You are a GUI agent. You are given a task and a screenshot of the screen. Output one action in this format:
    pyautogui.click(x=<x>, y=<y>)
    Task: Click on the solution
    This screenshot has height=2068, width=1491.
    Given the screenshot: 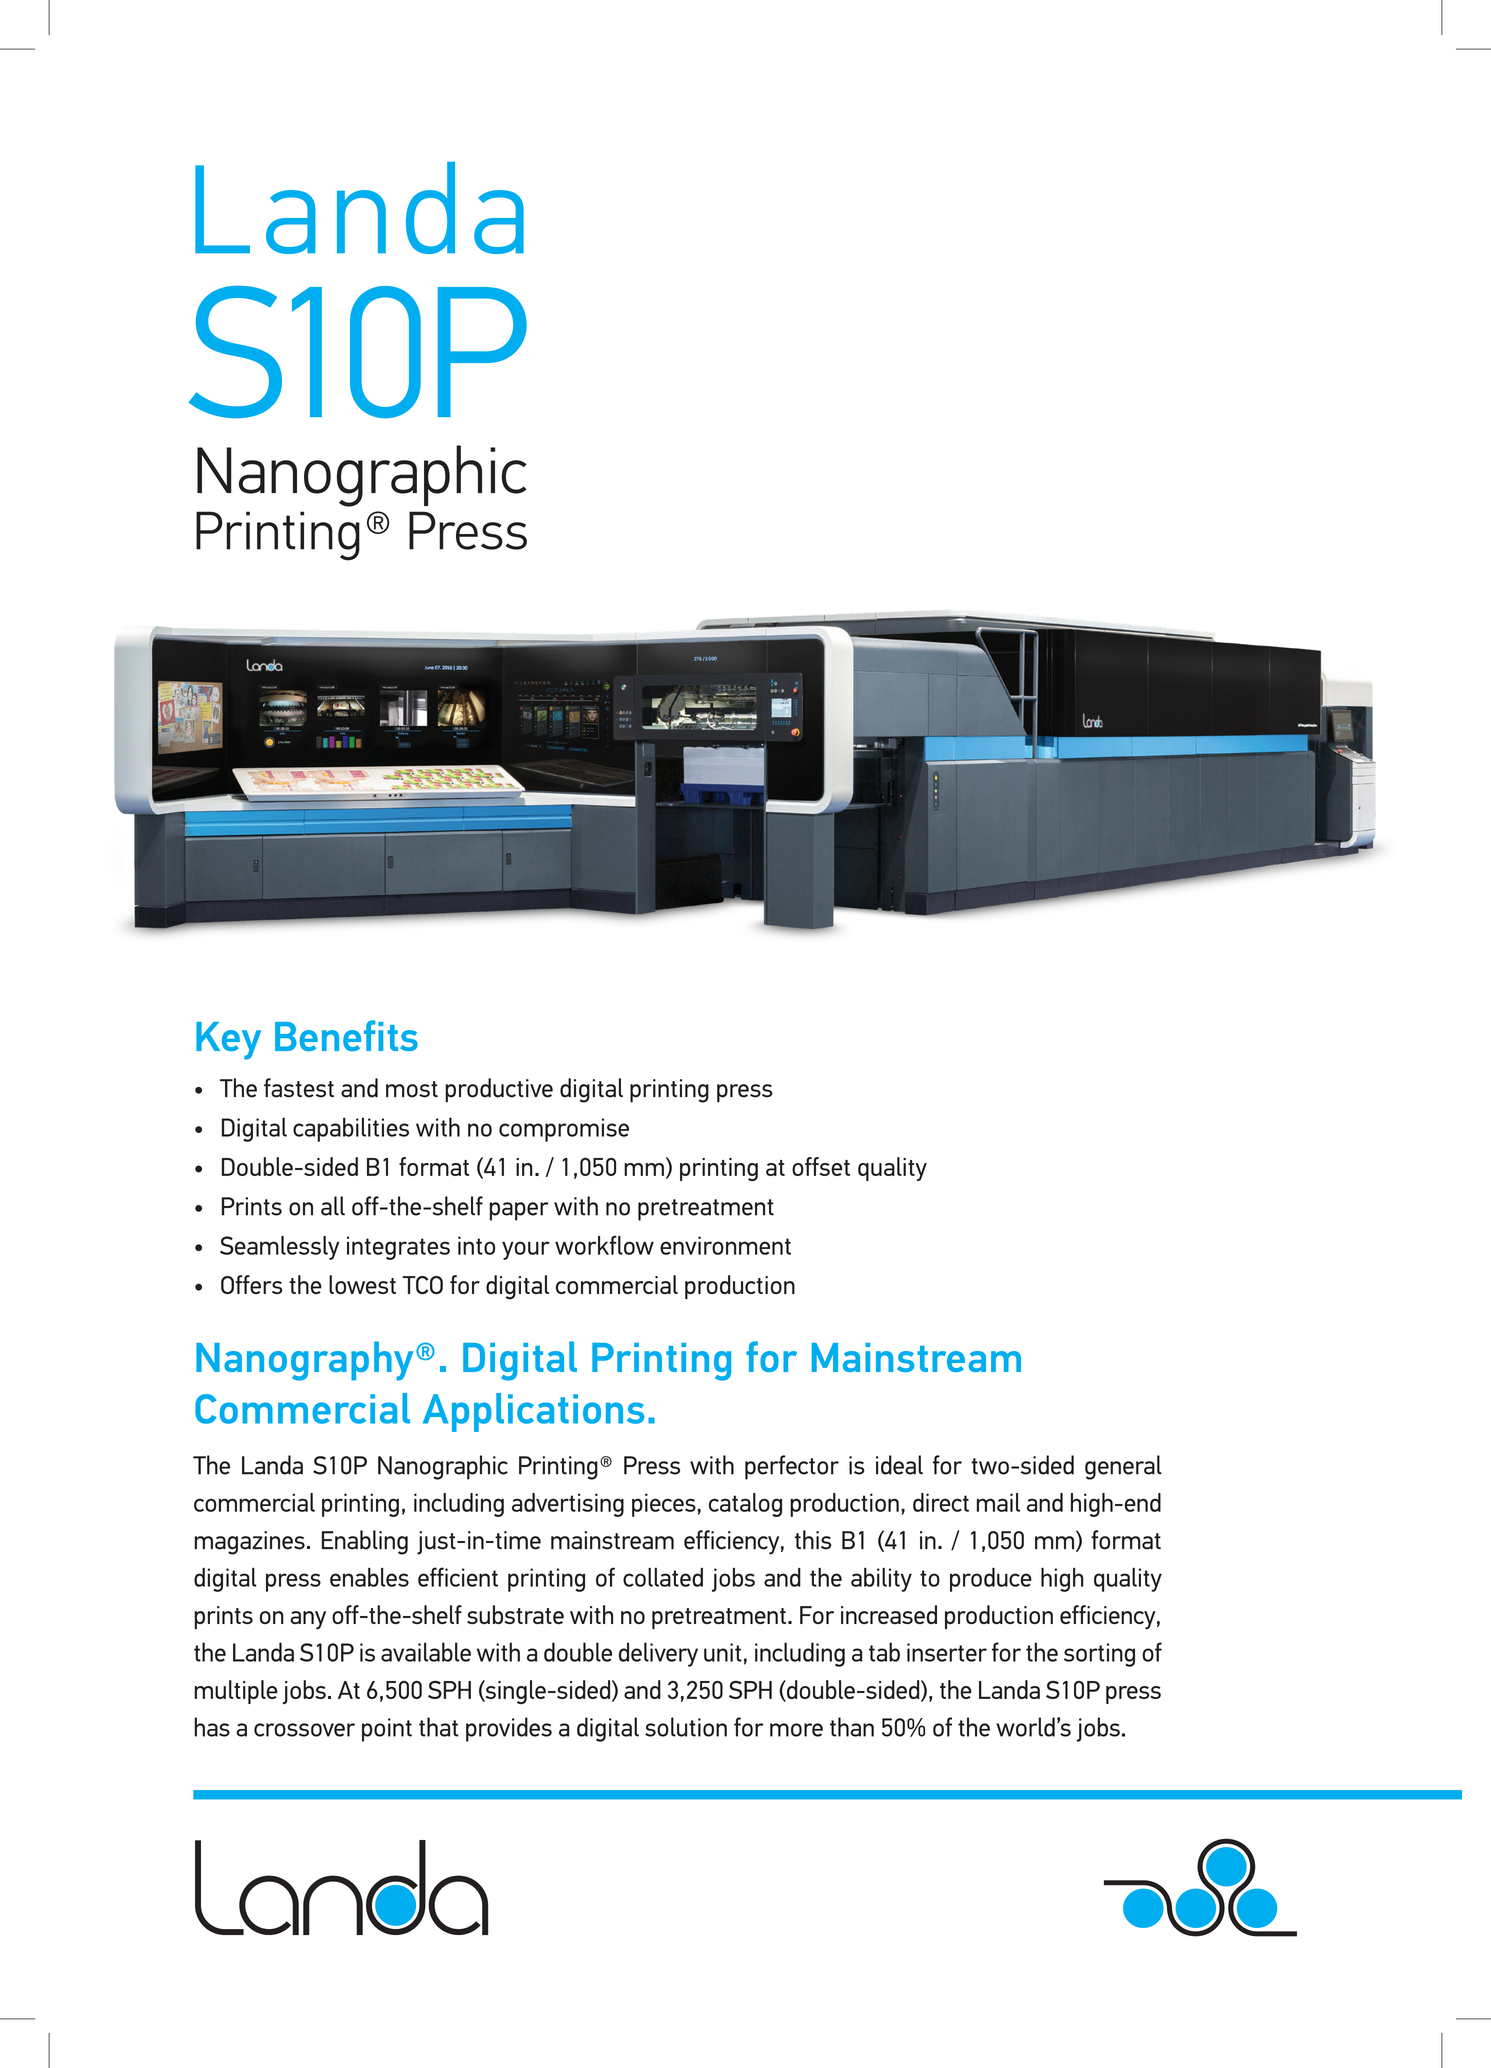 What is the action you would take?
    pyautogui.click(x=686, y=1727)
